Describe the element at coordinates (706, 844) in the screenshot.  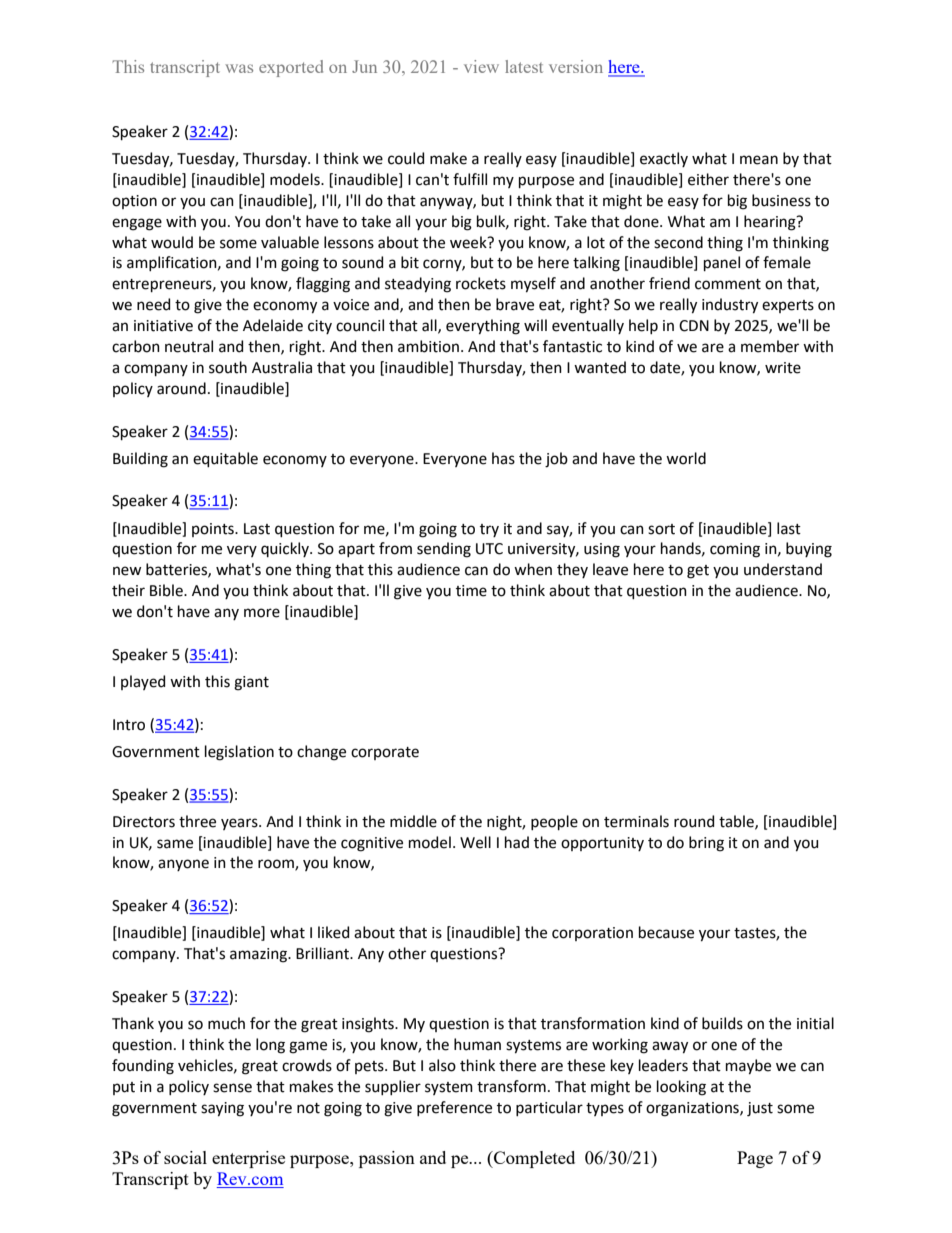
I see `bring` at that location.
